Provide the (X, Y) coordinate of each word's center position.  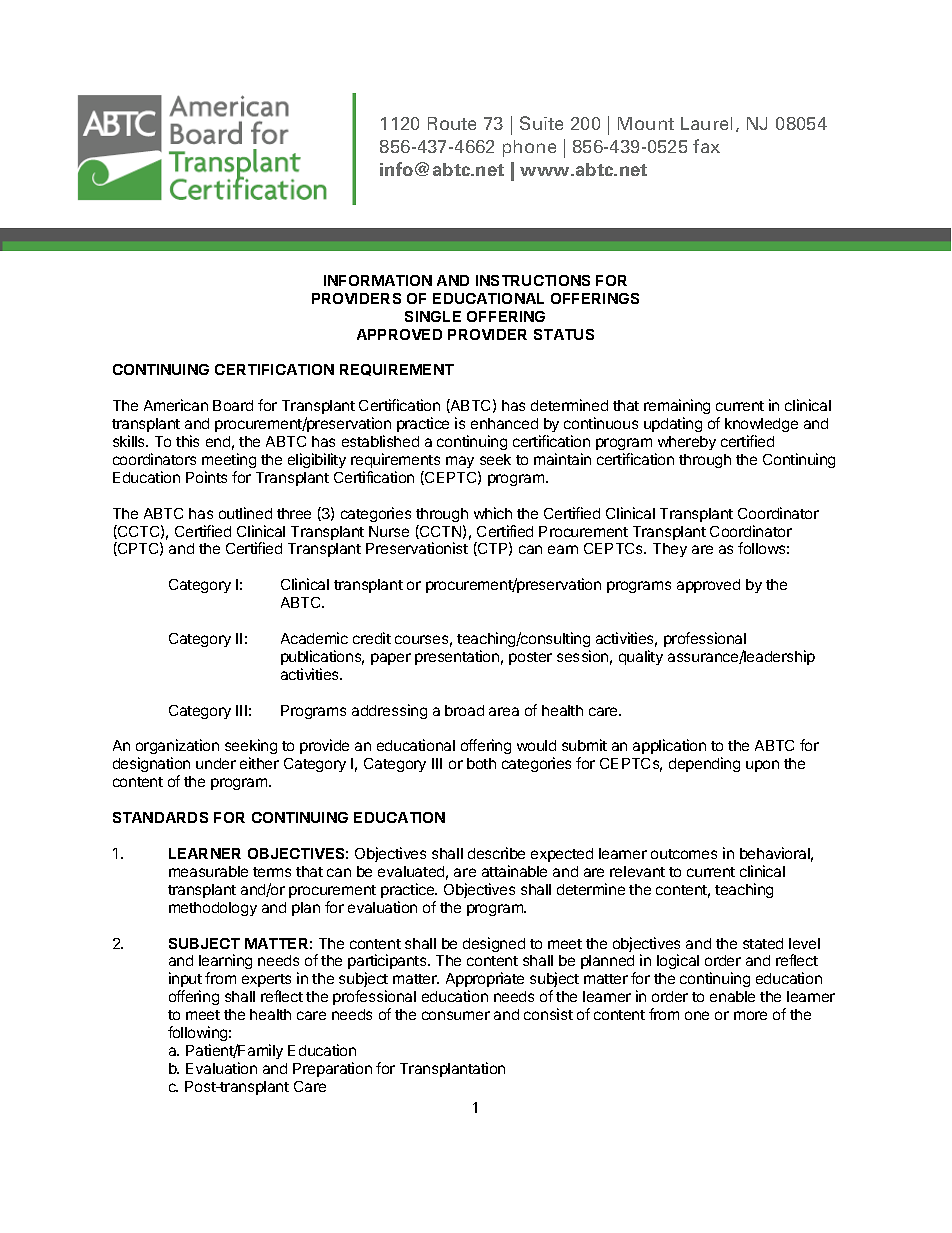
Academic (314, 638)
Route (452, 123)
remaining (677, 408)
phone (529, 148)
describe (496, 853)
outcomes (684, 854)
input (185, 979)
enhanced (504, 423)
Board (233, 405)
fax (706, 146)
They (670, 550)
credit (372, 638)
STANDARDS (160, 817)
